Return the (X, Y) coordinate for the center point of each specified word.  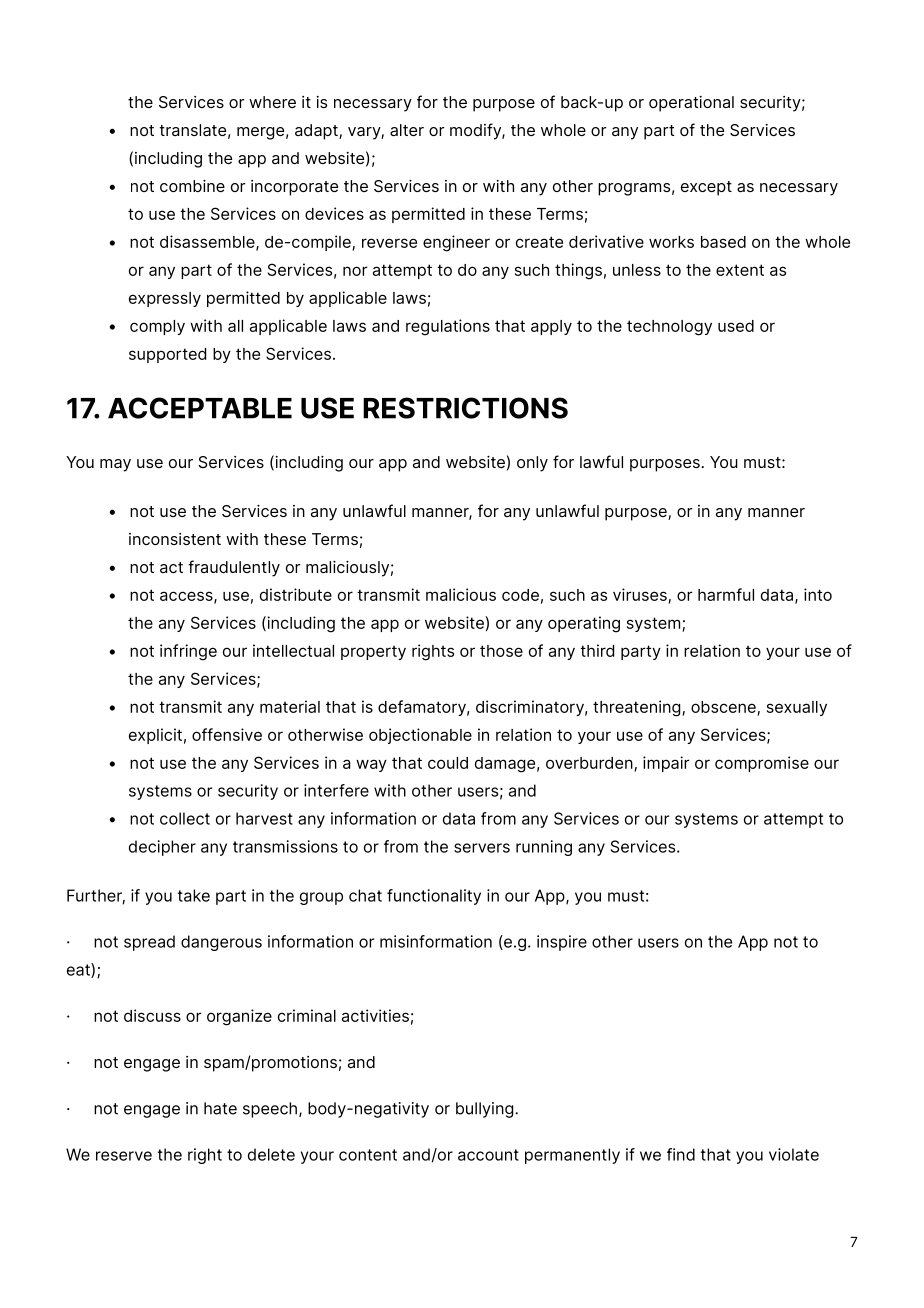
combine (192, 186)
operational (691, 104)
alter (407, 130)
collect (185, 818)
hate (220, 1108)
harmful (726, 594)
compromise (762, 764)
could (448, 763)
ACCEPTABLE (200, 408)
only (532, 464)
